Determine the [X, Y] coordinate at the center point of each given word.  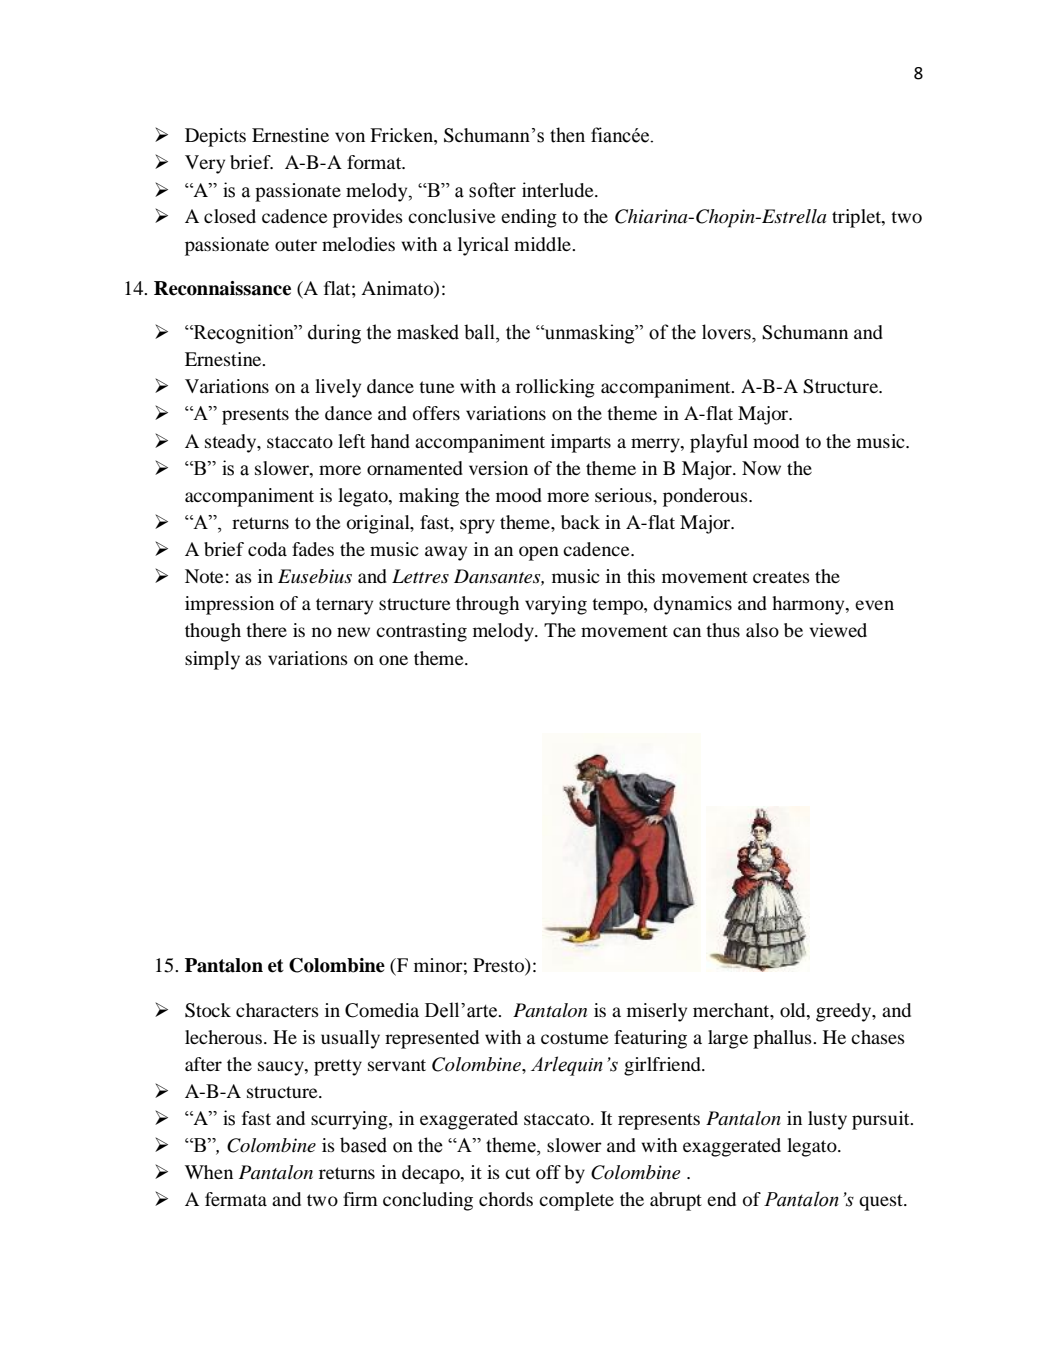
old [794, 1010]
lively [338, 388]
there [266, 630]
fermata [236, 1199]
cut [517, 1173]
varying [556, 605]
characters [277, 1010]
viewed [838, 630]
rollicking [555, 388]
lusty [827, 1120]
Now [761, 468]
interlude [559, 190]
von [350, 137]
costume [574, 1038]
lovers [727, 332]
